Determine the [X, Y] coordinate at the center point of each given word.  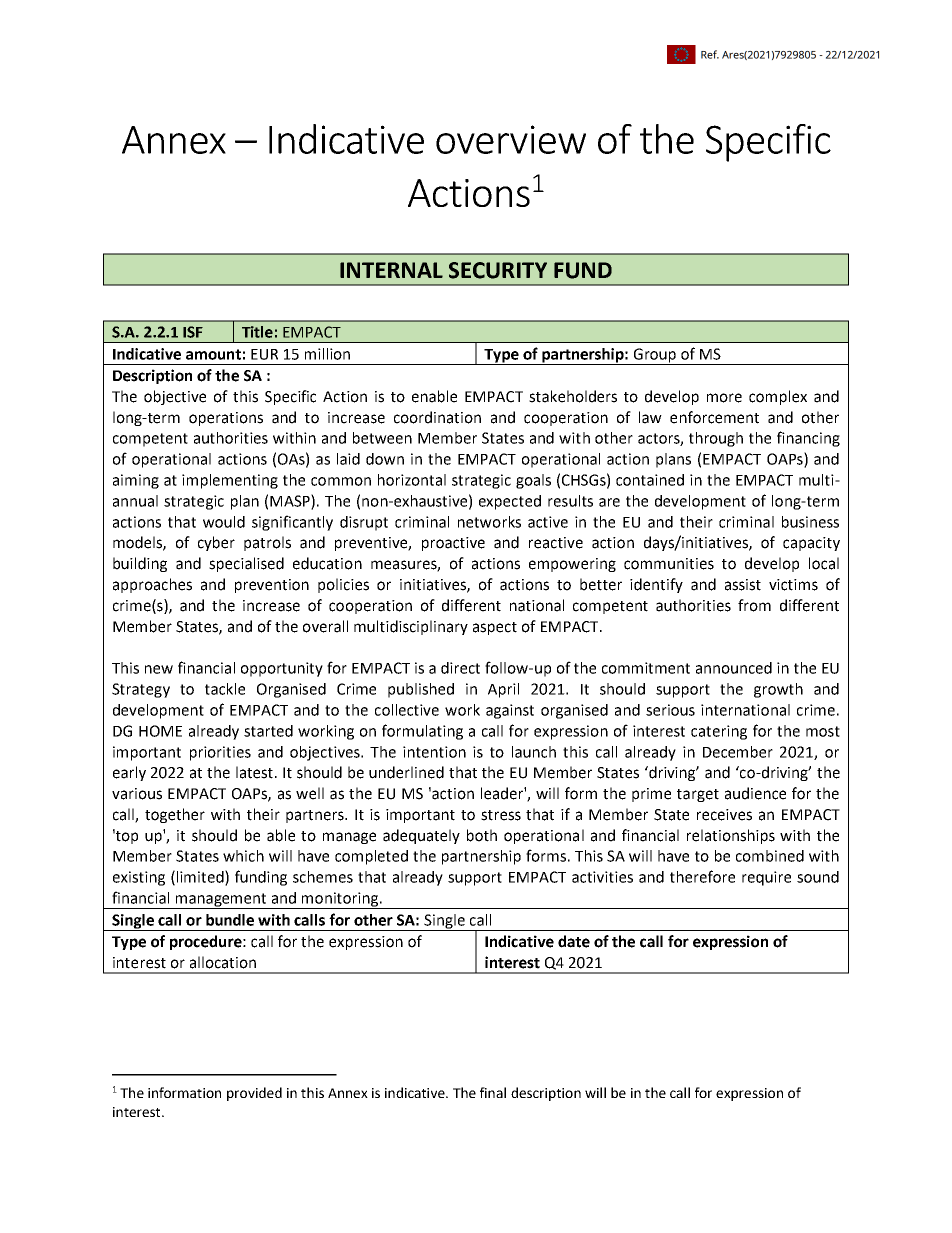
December [738, 752]
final [493, 1092]
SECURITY [498, 270]
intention [434, 752]
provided [254, 1094]
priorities [220, 753]
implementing [230, 481]
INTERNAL [391, 270]
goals [533, 481]
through [716, 439]
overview [511, 139]
